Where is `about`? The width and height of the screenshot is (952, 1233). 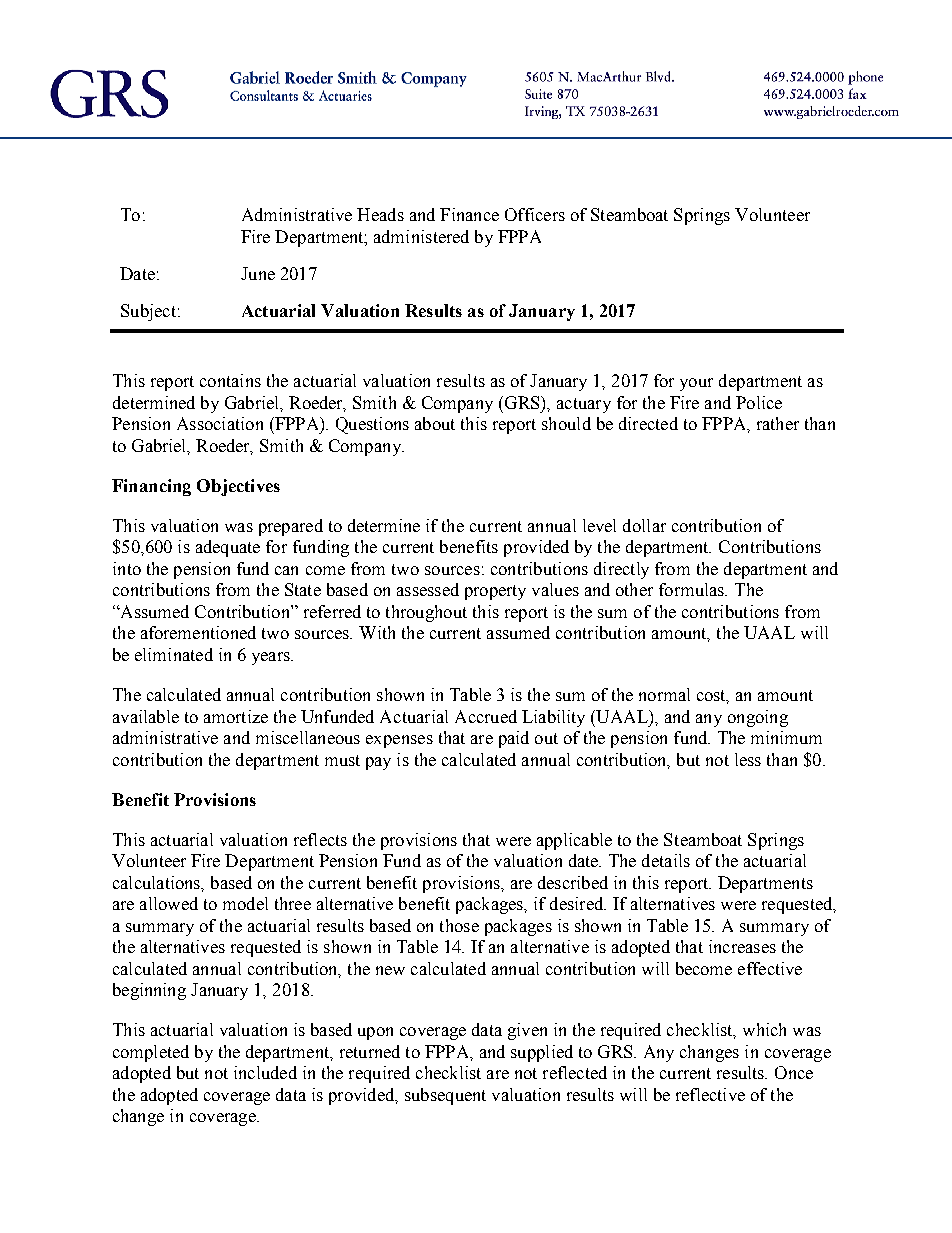
about is located at coordinates (435, 423).
